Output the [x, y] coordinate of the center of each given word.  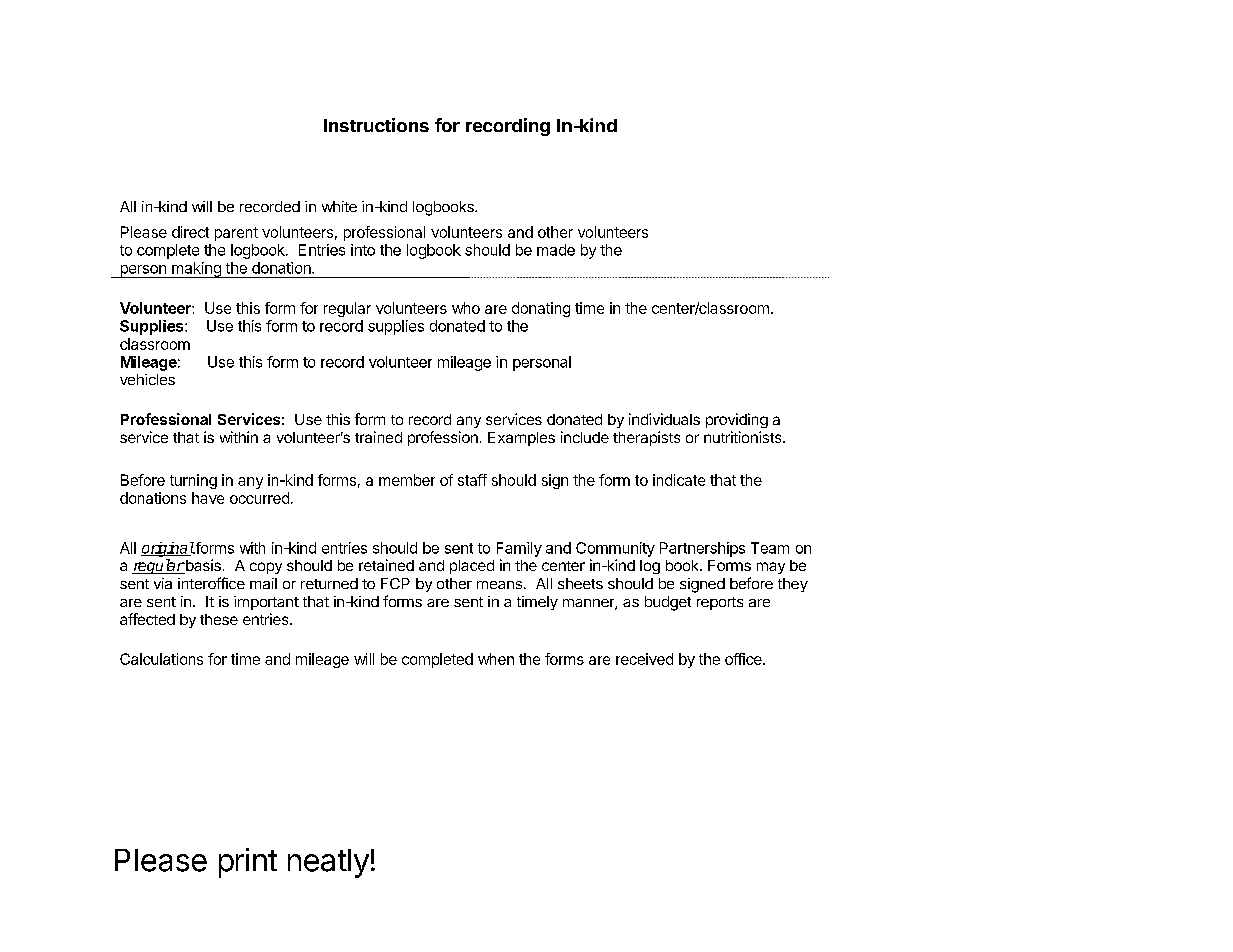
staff [472, 480]
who [466, 308]
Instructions [376, 125]
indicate [679, 480]
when [496, 659]
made [556, 250]
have [208, 498]
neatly [328, 863]
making [196, 270]
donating [541, 309]
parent [236, 234]
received [644, 659]
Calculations [161, 659]
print [248, 863]
